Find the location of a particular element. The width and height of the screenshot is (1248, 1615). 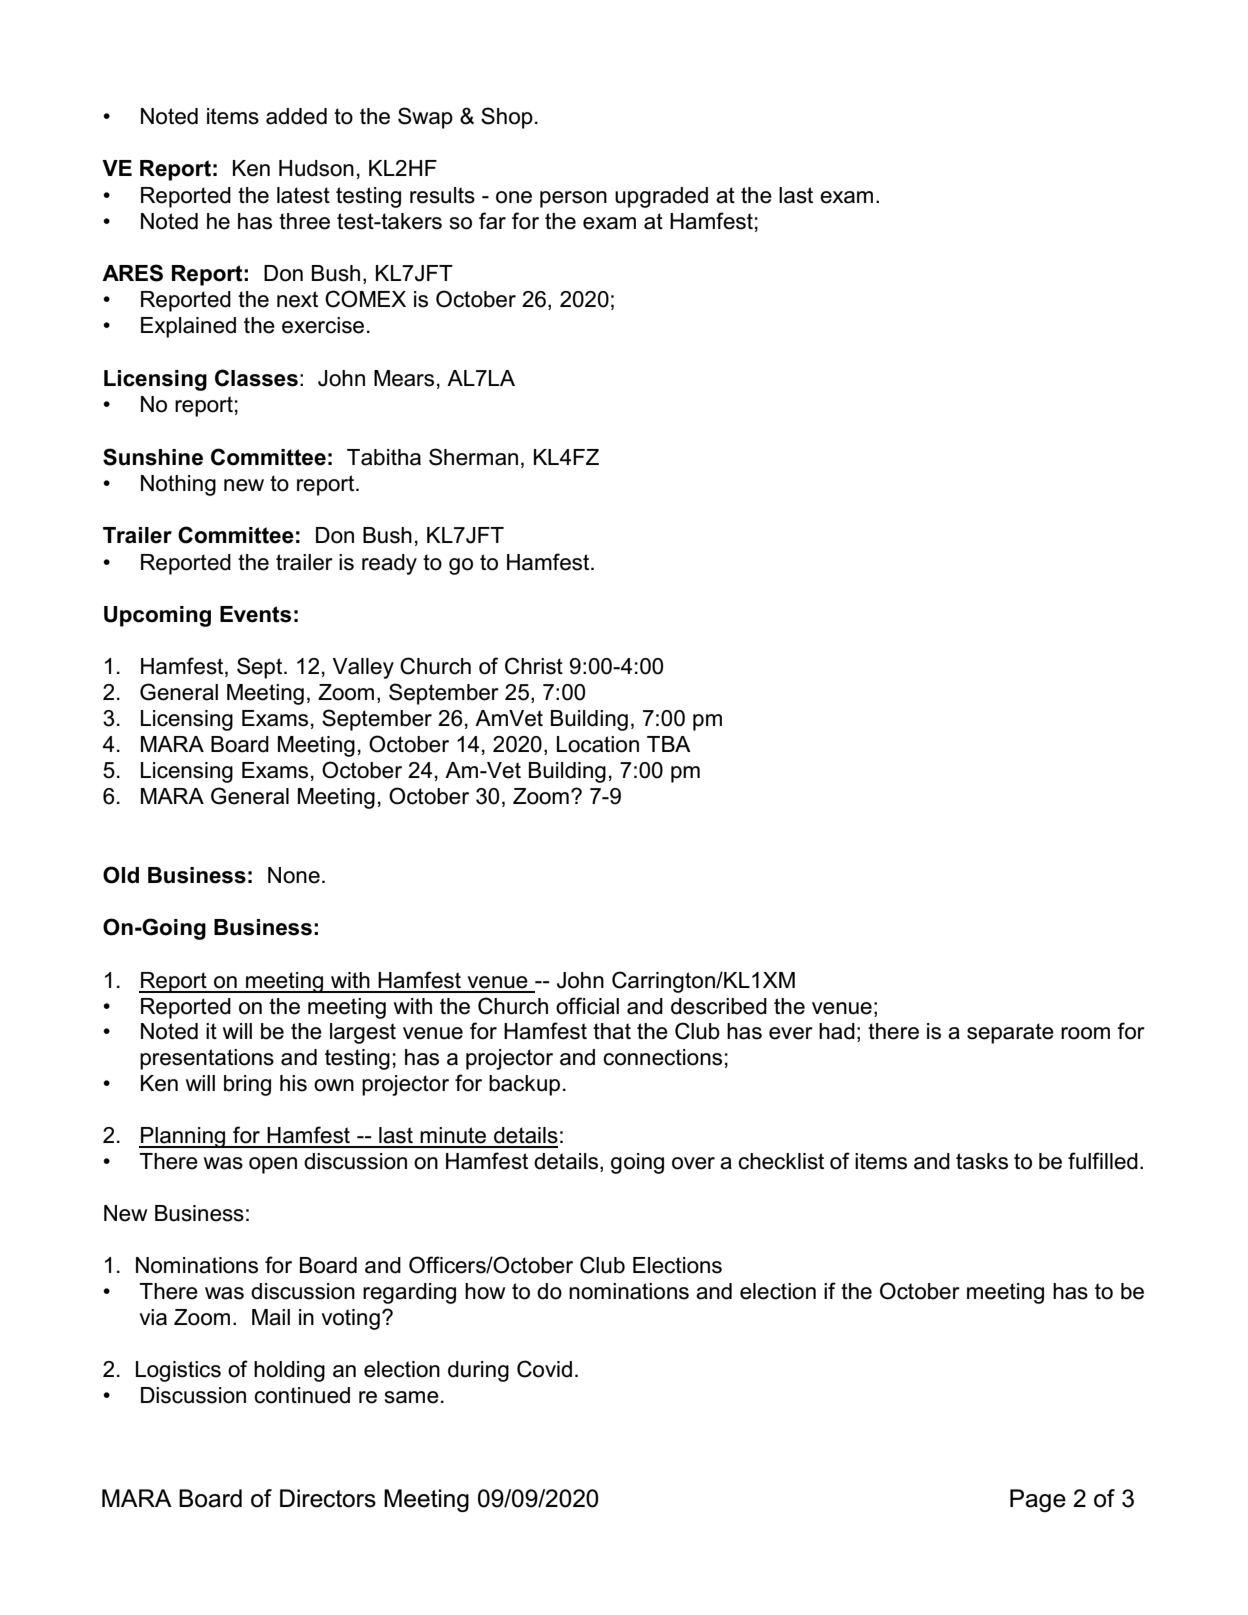

person is located at coordinates (573, 199).
